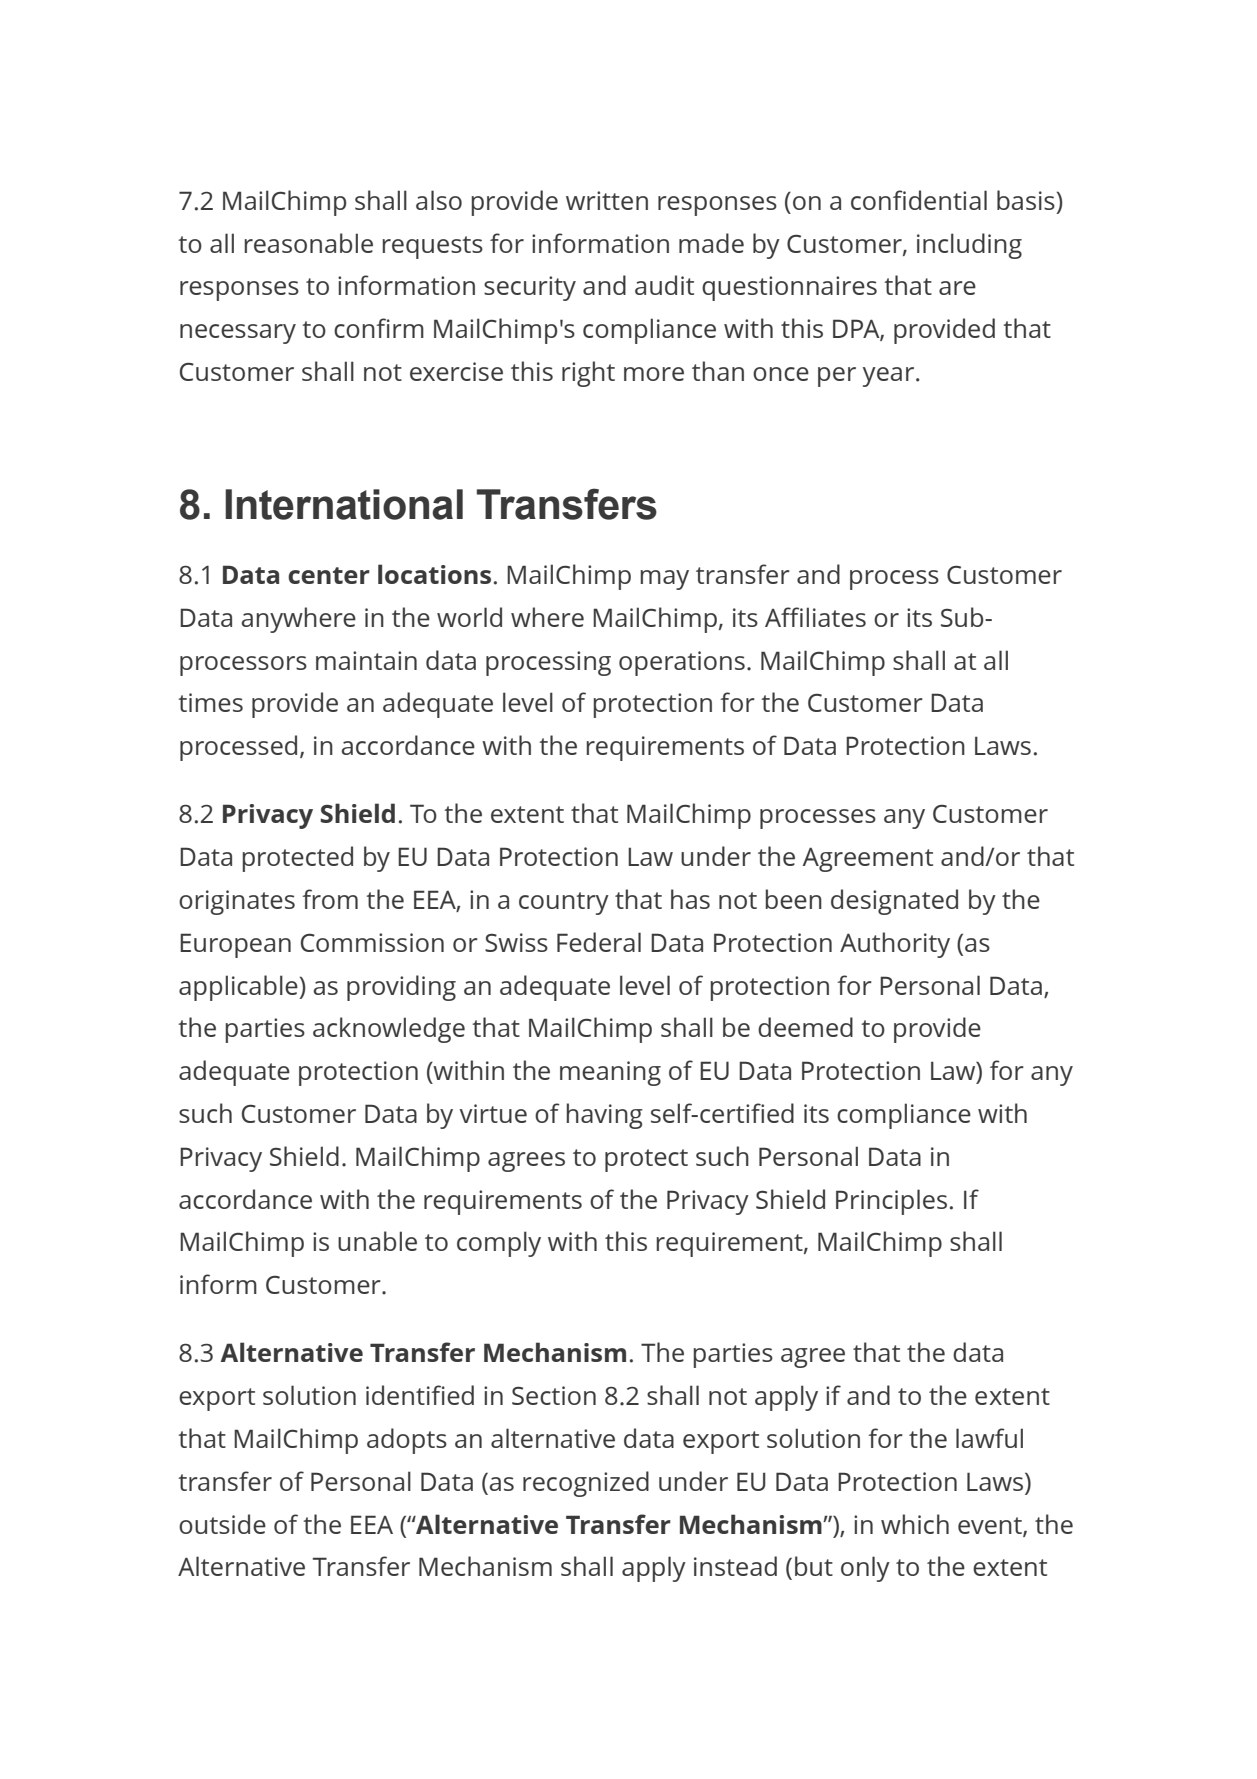  I want to click on operations, so click(682, 663).
